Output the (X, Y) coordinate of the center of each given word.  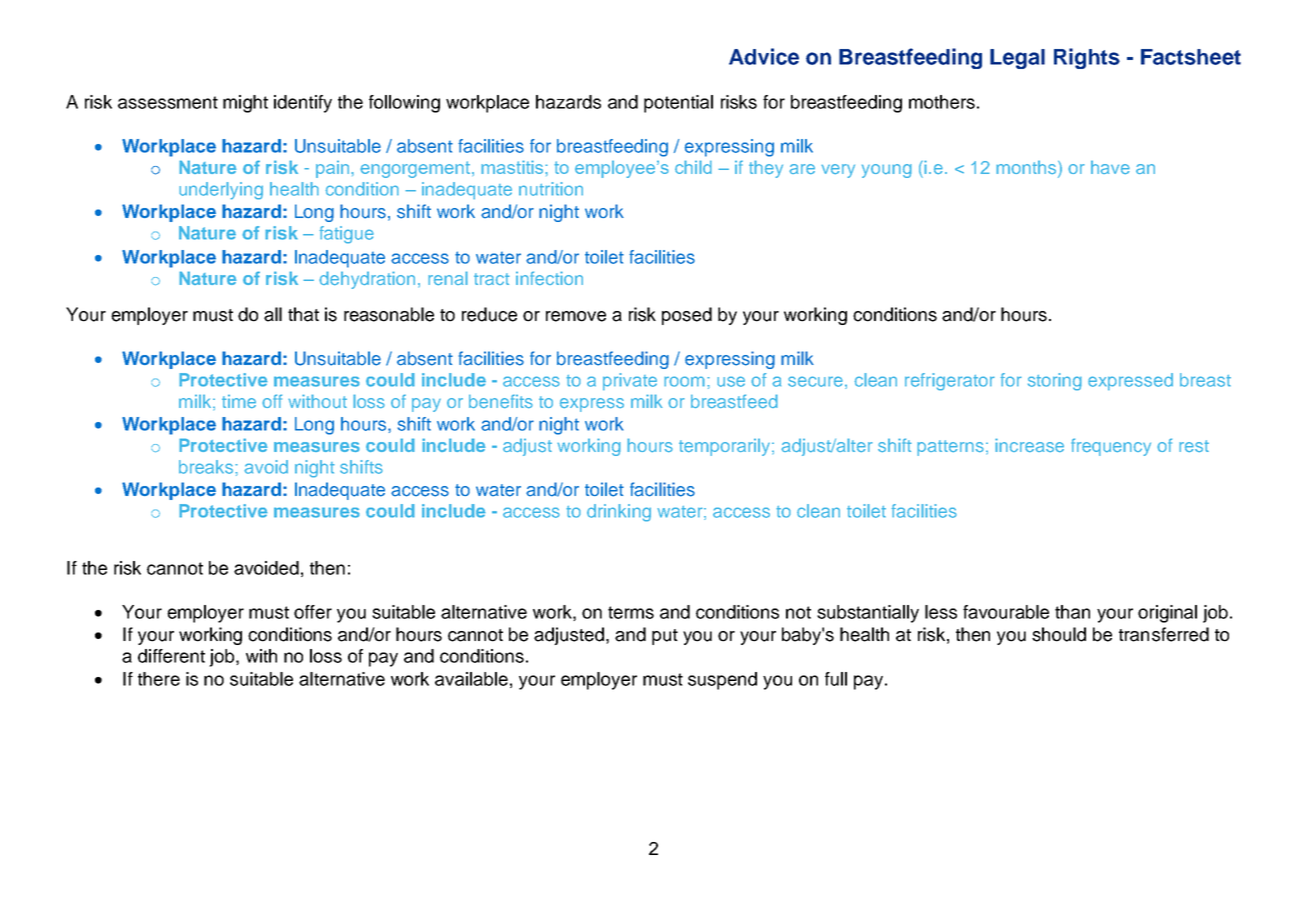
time (239, 402)
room (684, 381)
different (171, 656)
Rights (1087, 58)
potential (678, 104)
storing (1055, 382)
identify (303, 104)
